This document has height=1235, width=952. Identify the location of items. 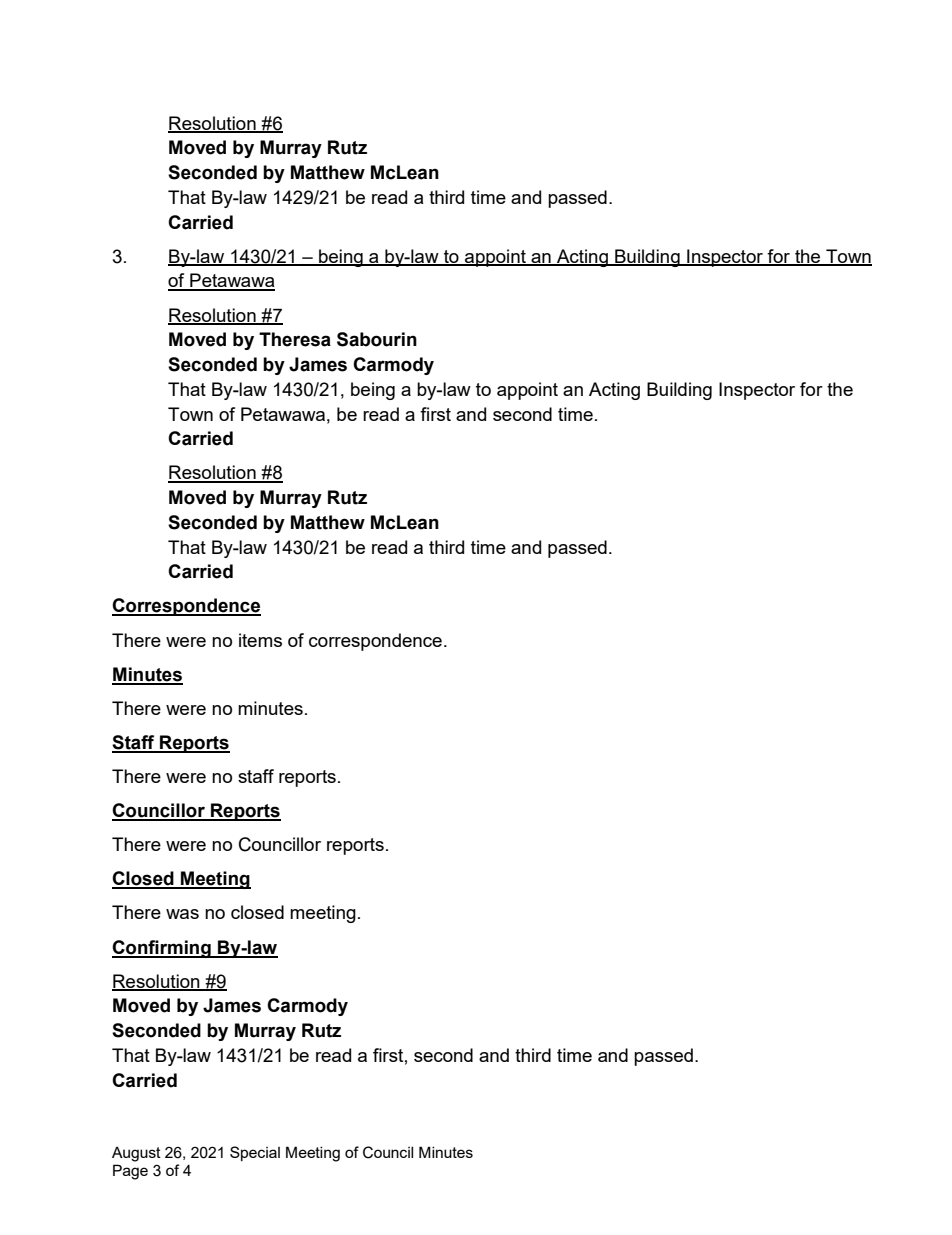
(260, 640).
